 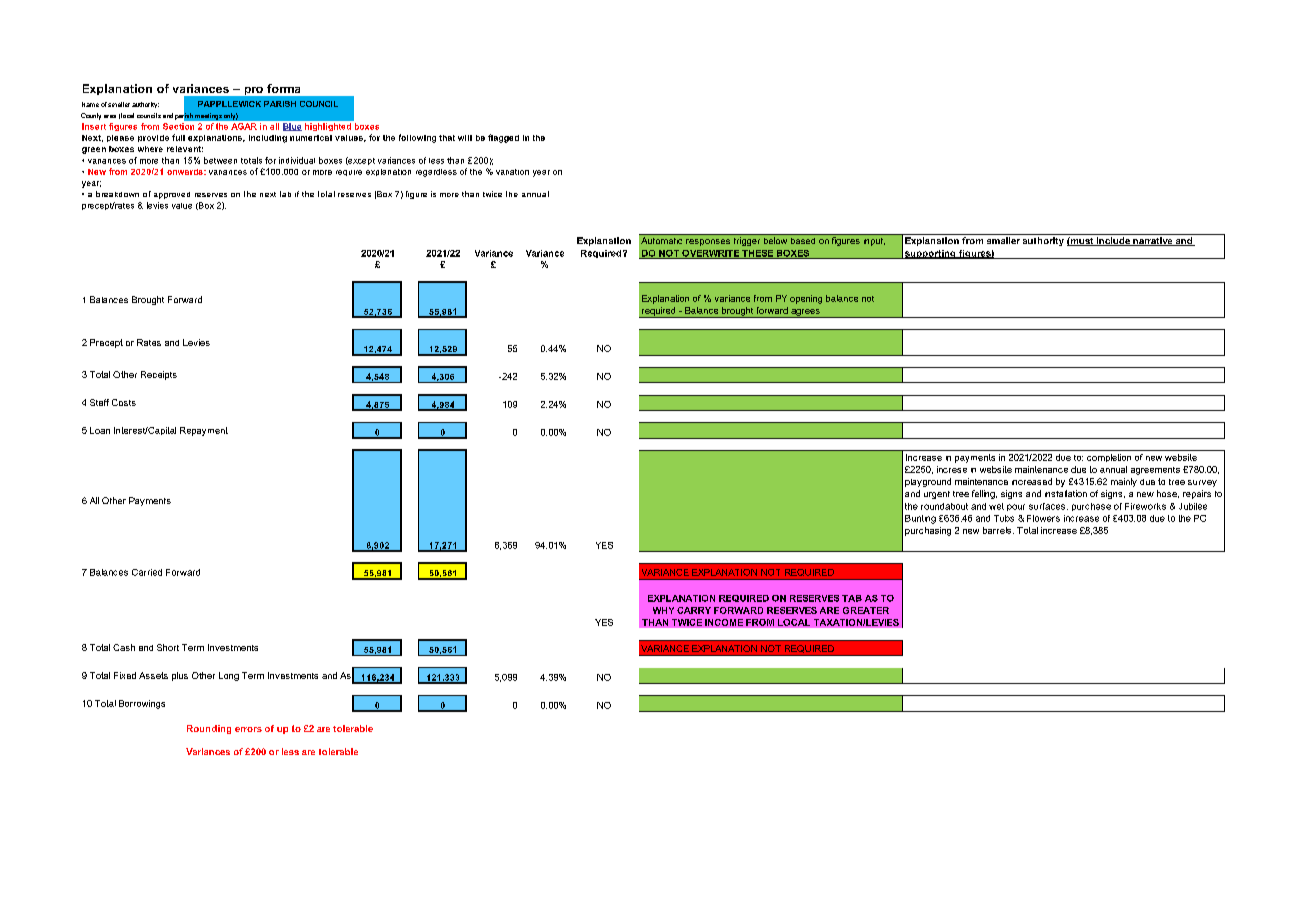 I want to click on Section, so click(x=178, y=126).
